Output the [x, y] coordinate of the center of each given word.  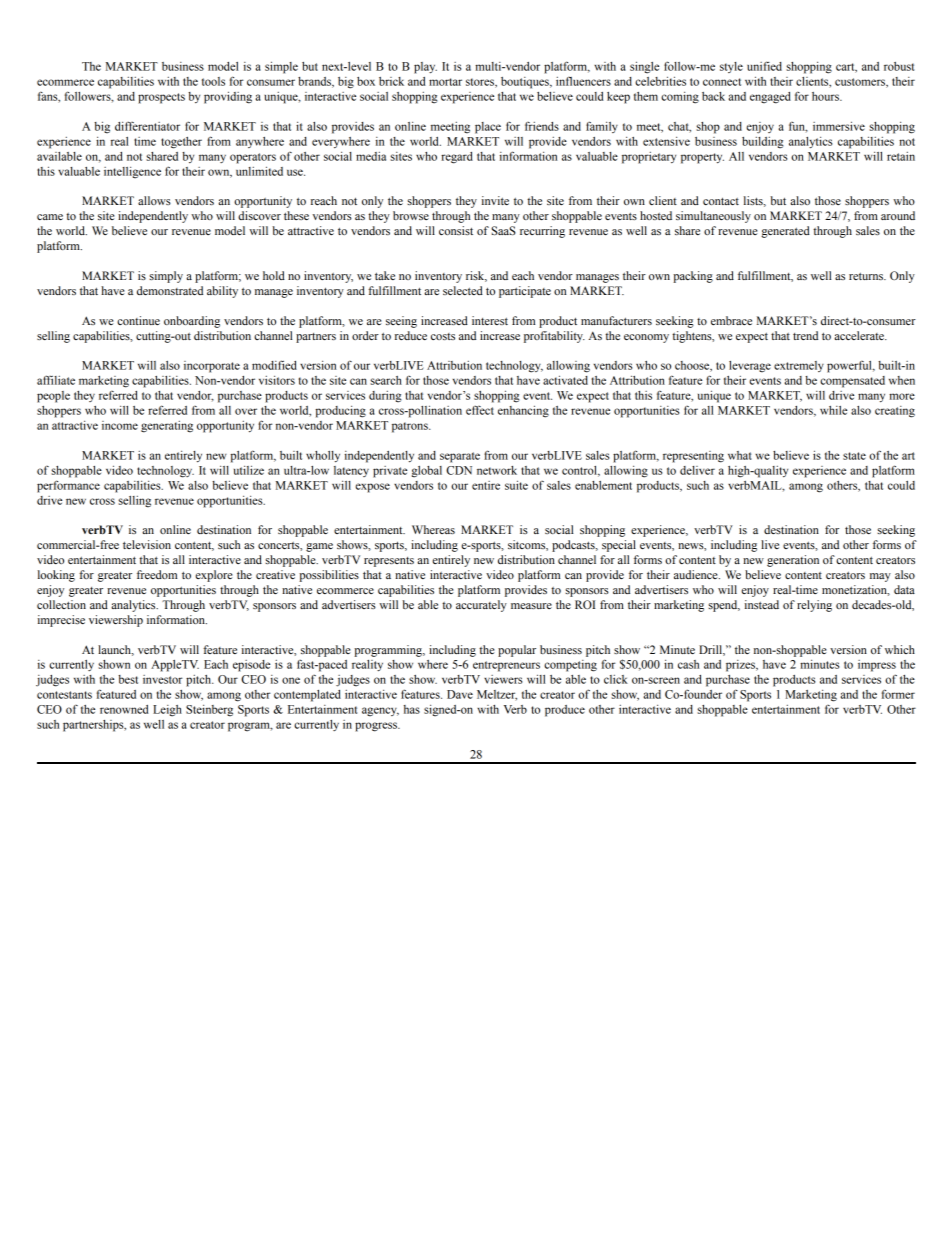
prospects [161, 98]
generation [793, 561]
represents [389, 562]
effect [480, 410]
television [147, 544]
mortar [445, 82]
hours [826, 96]
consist [456, 230]
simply [166, 277]
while [833, 410]
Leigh [167, 711]
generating [167, 427]
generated [785, 232]
